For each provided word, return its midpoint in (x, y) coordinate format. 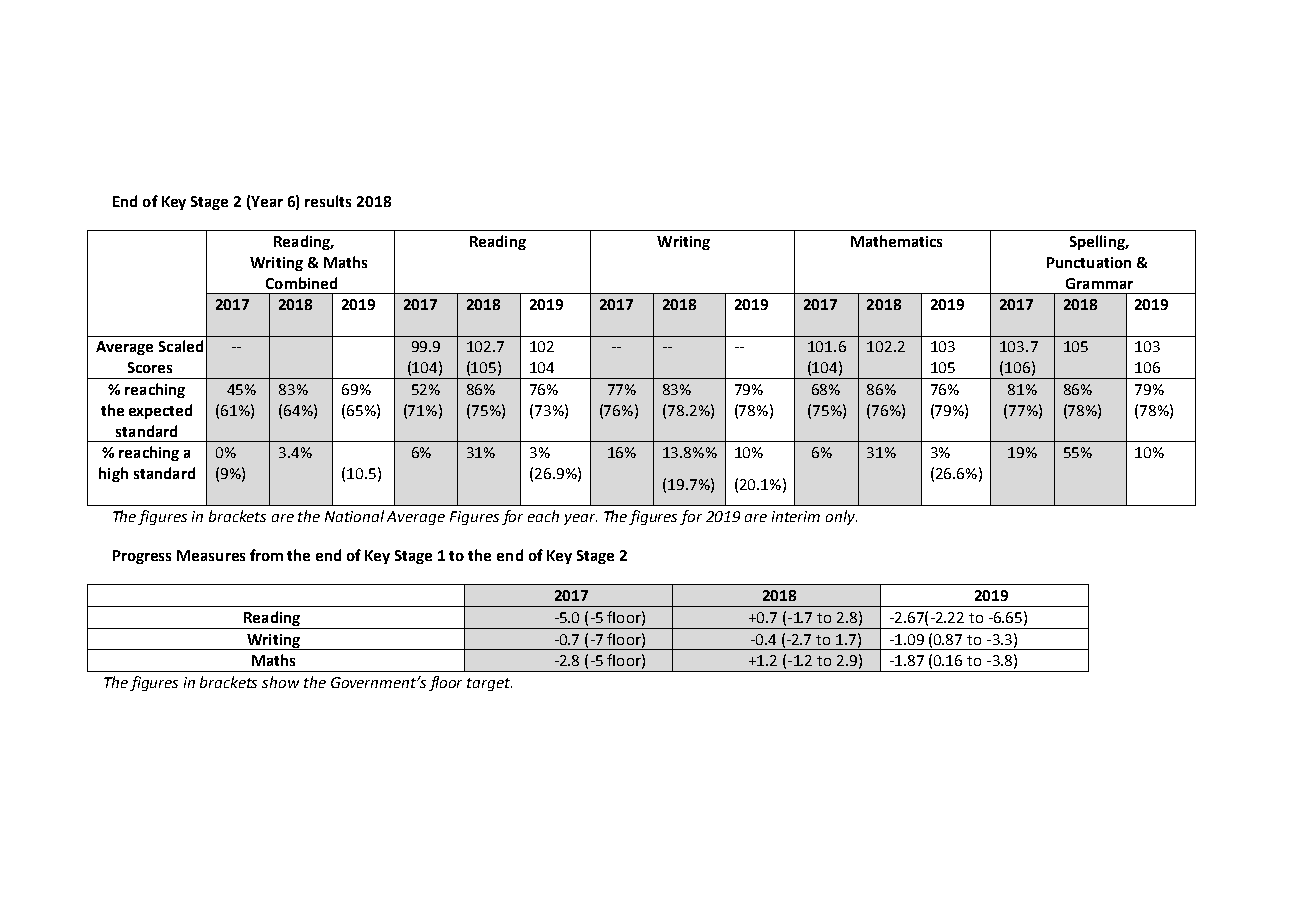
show (280, 682)
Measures (211, 555)
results (328, 201)
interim (796, 516)
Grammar (1099, 283)
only (841, 517)
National (354, 516)
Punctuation (1089, 262)
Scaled (181, 346)
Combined (301, 283)
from (266, 555)
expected (160, 411)
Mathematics (896, 241)
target (489, 684)
